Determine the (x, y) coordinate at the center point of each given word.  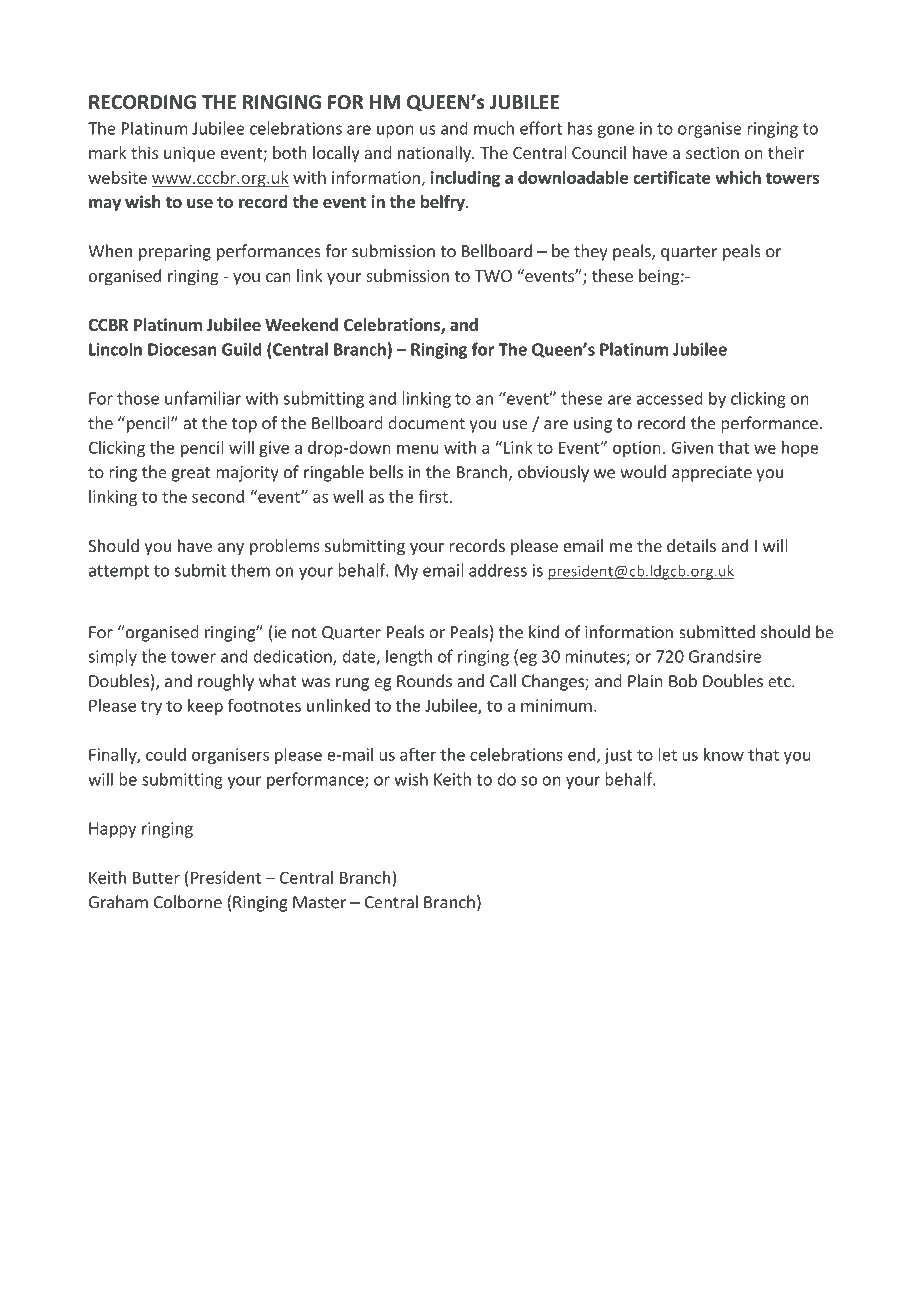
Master (319, 902)
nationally (435, 154)
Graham (118, 902)
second (218, 496)
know (724, 754)
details (691, 545)
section (712, 152)
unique (189, 154)
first (433, 496)
